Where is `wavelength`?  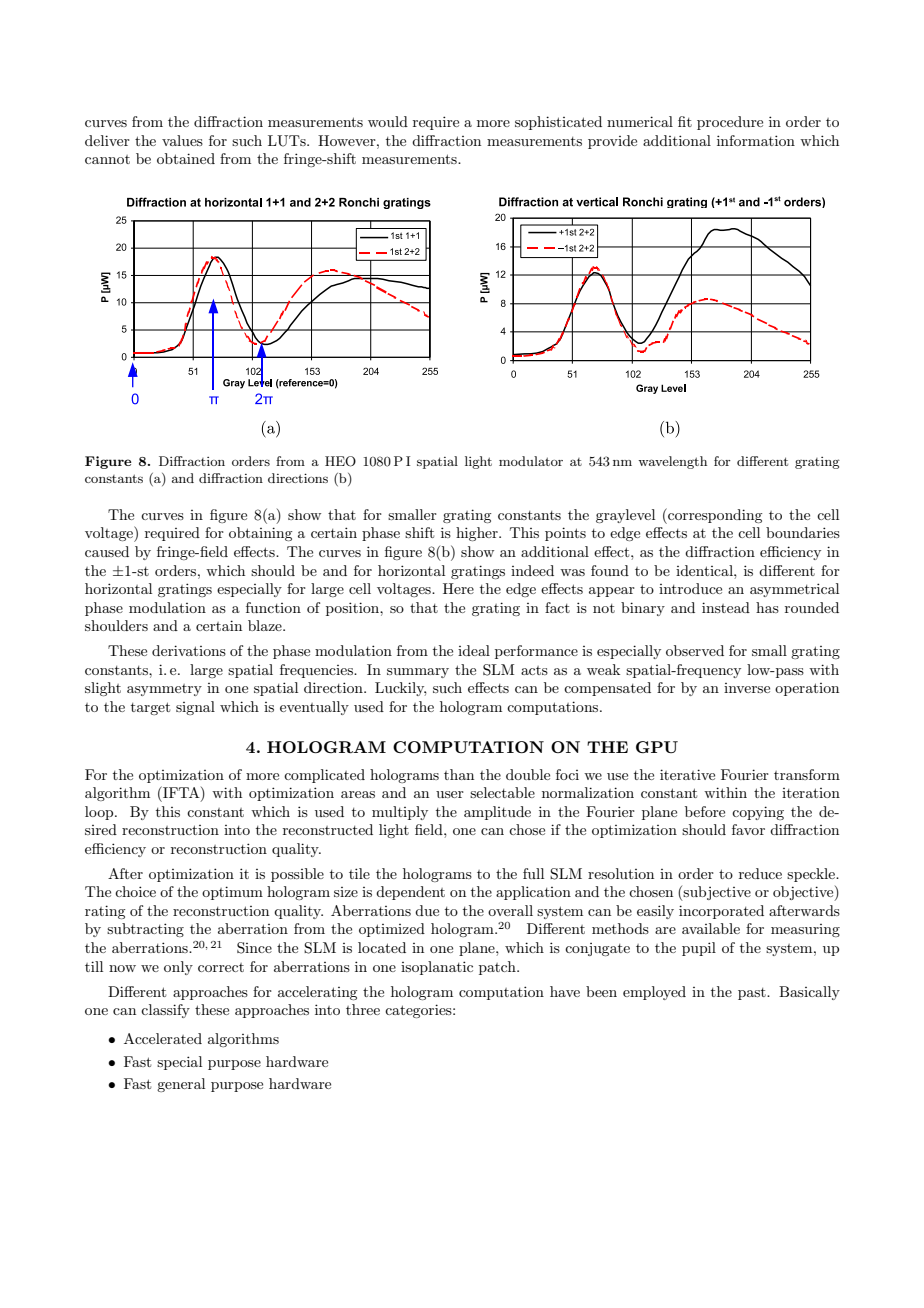 wavelength is located at coordinates (672, 462).
